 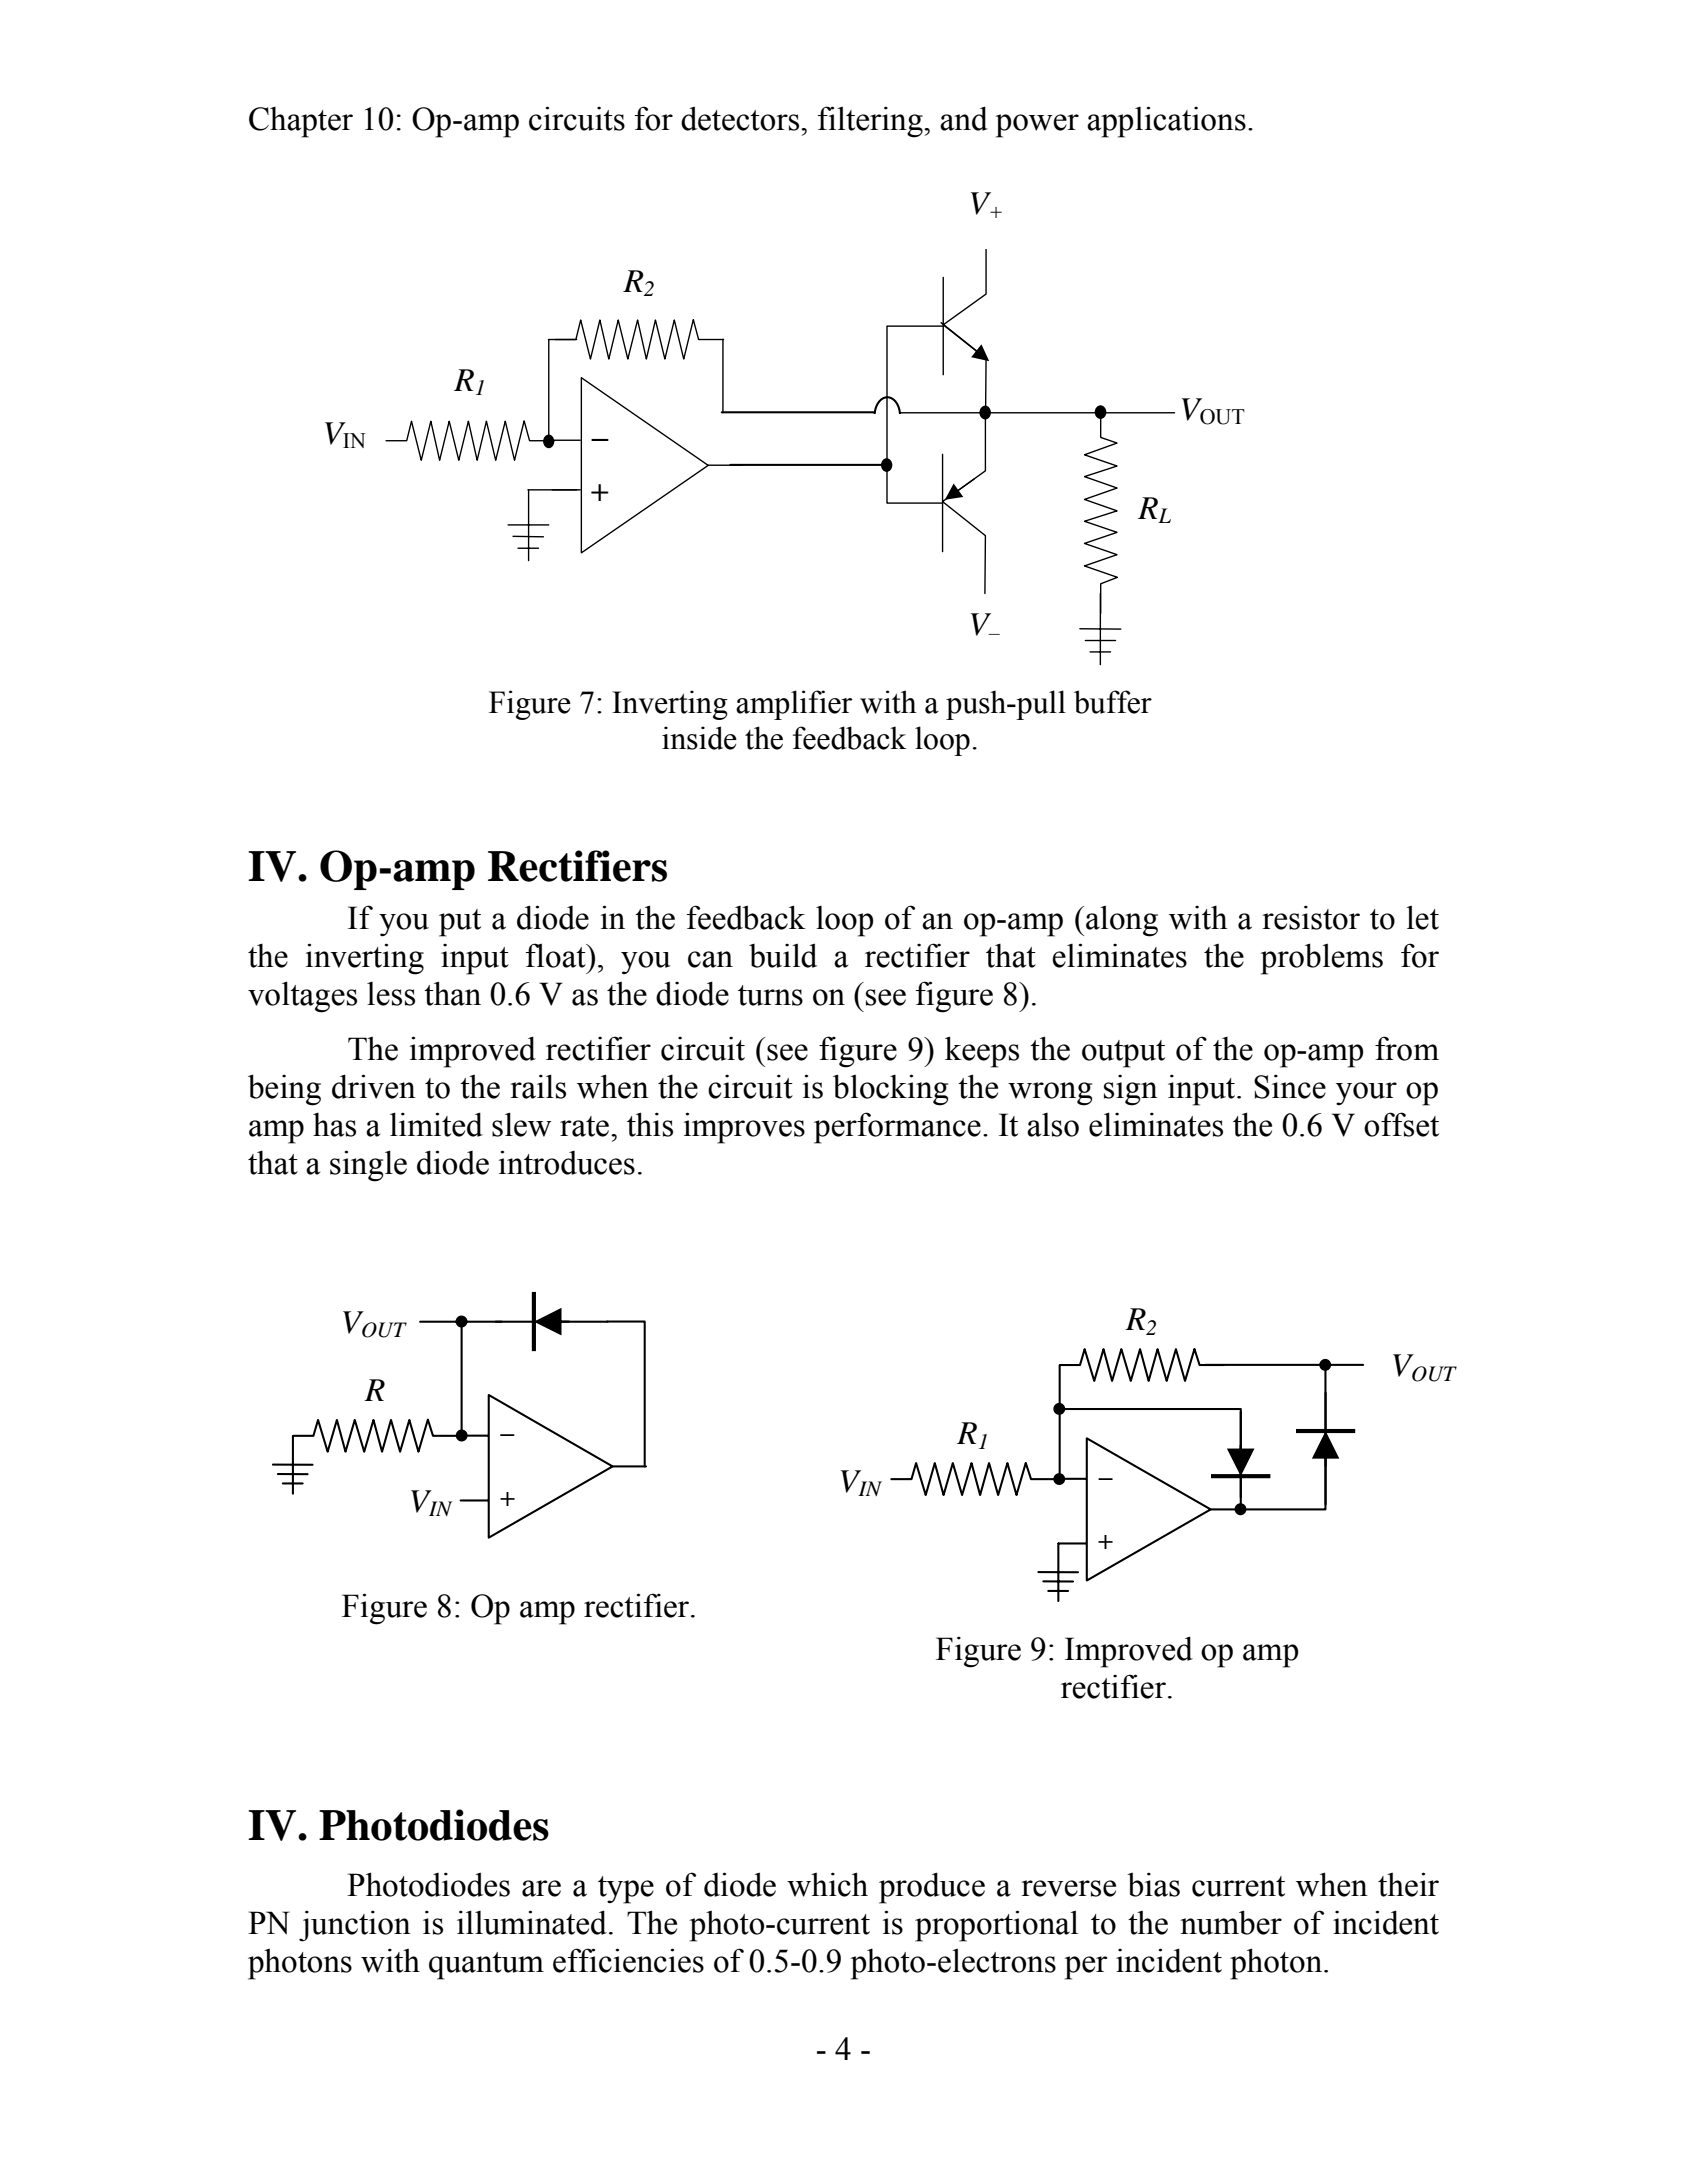 I want to click on Since, so click(x=1290, y=1086).
